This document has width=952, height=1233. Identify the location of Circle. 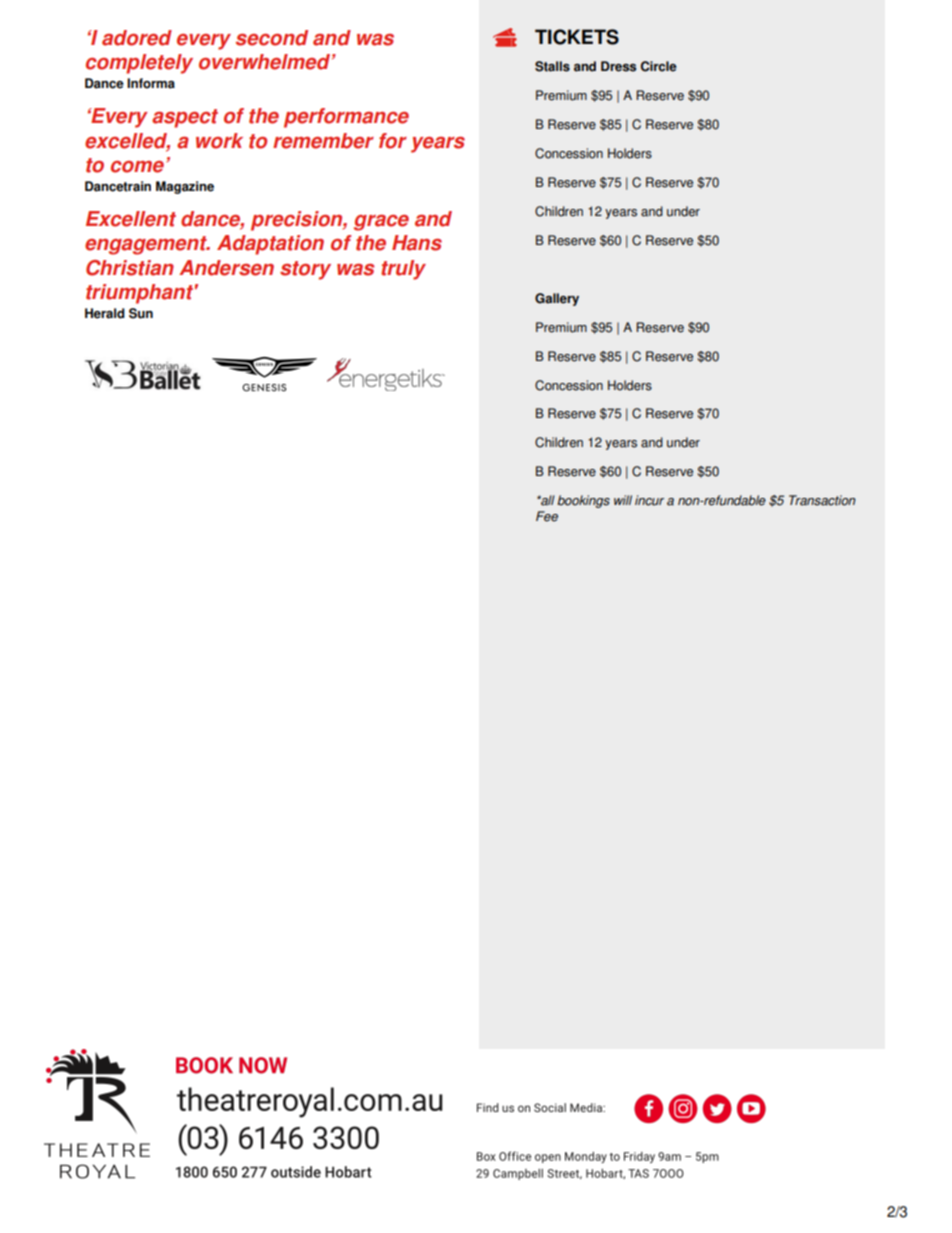
(659, 66).
